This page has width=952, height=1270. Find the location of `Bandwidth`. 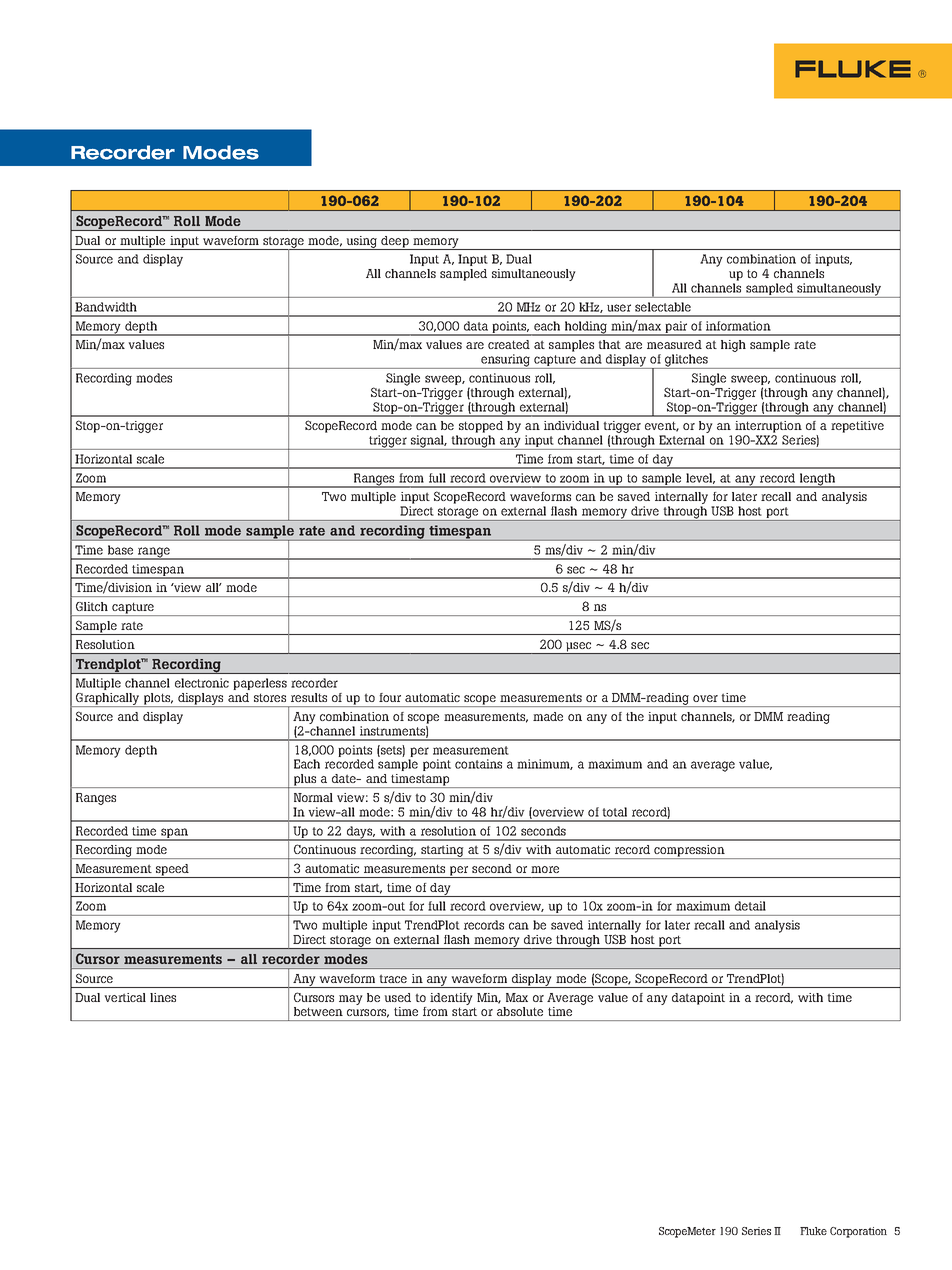

Bandwidth is located at coordinates (106, 307).
